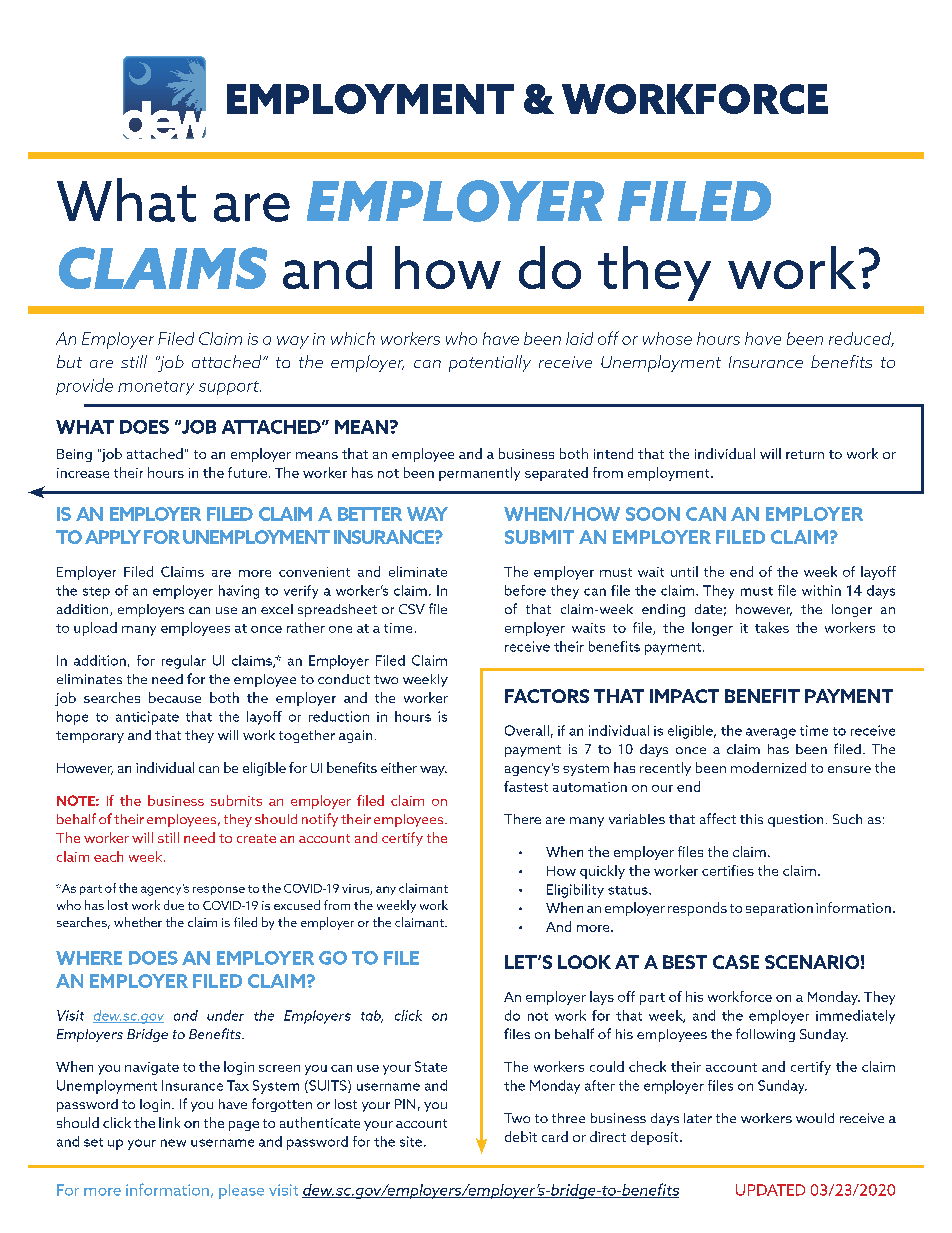 The width and height of the image is (952, 1233). What do you see at coordinates (173, 1143) in the image?
I see `new` at bounding box center [173, 1143].
